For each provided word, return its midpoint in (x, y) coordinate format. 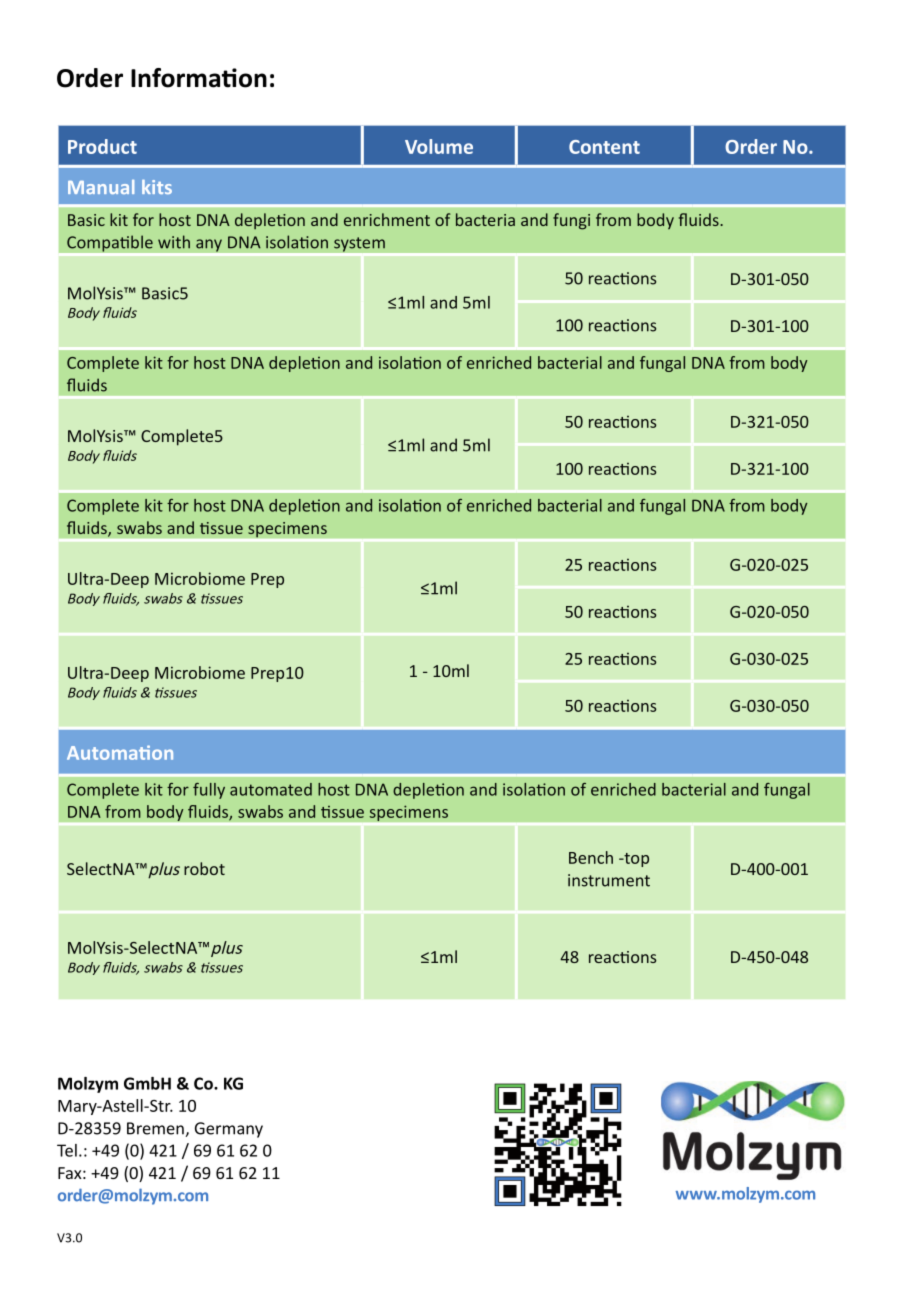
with (174, 242)
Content (604, 147)
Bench (591, 857)
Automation (120, 752)
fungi (571, 221)
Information (199, 78)
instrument (609, 880)
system (359, 244)
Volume (439, 146)
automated (271, 789)
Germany (229, 1130)
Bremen (156, 1129)
